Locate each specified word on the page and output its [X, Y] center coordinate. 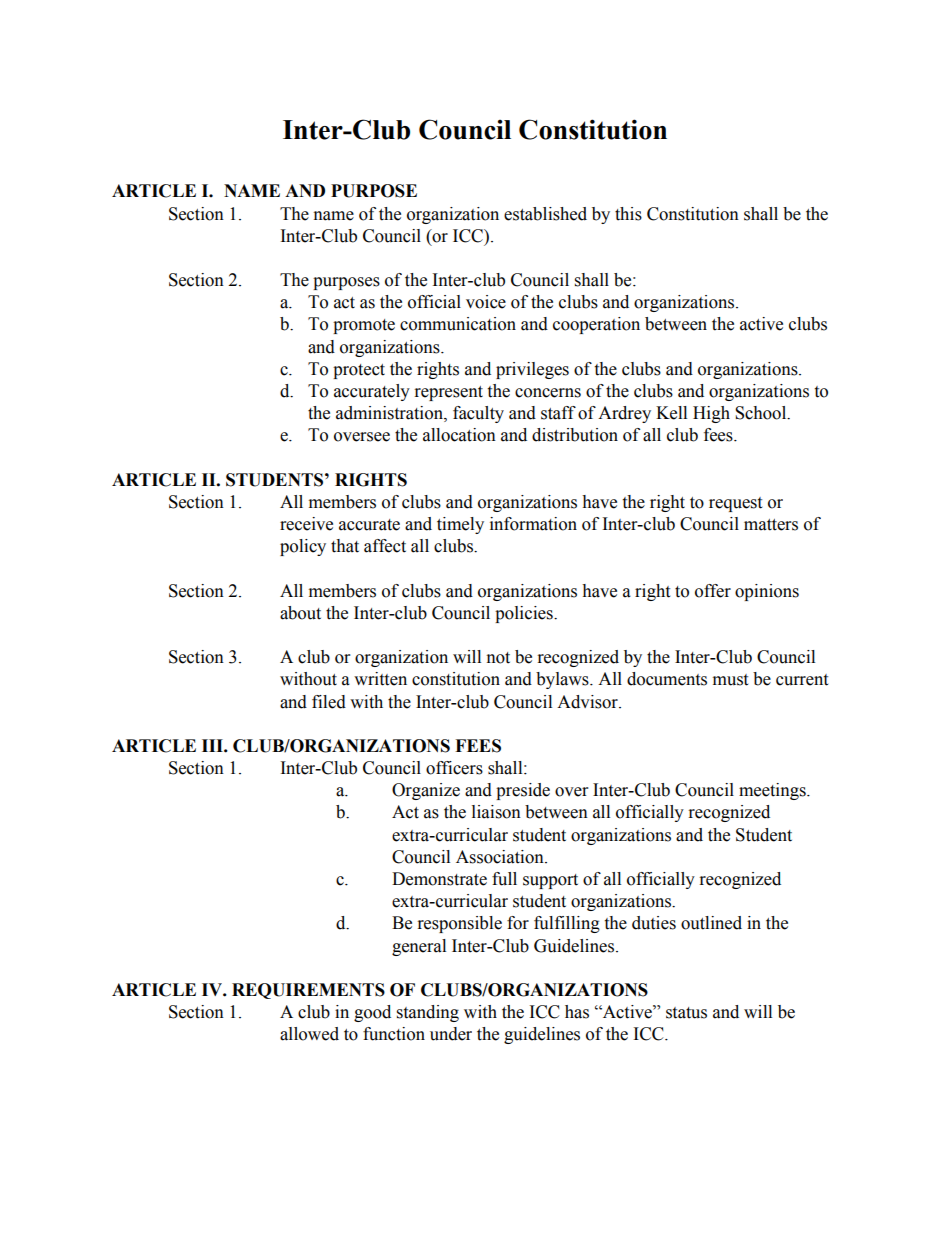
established [545, 214]
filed [329, 702]
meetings [773, 791]
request [735, 504]
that [345, 546]
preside [523, 791]
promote [364, 326]
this [628, 214]
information [533, 524]
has [577, 1012]
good [372, 1013]
